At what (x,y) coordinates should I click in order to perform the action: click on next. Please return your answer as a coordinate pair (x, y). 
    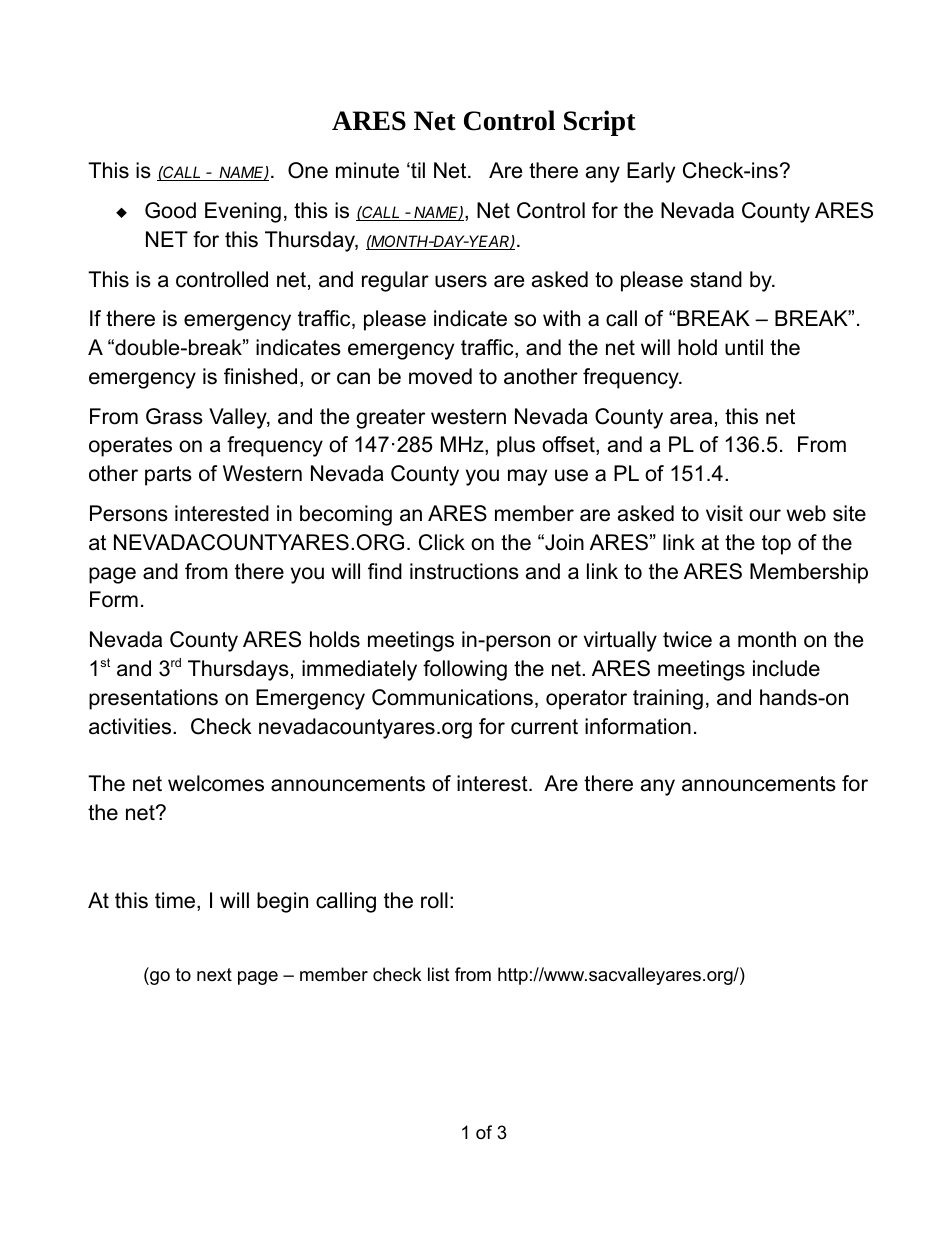
    Looking at the image, I should click on (214, 974).
